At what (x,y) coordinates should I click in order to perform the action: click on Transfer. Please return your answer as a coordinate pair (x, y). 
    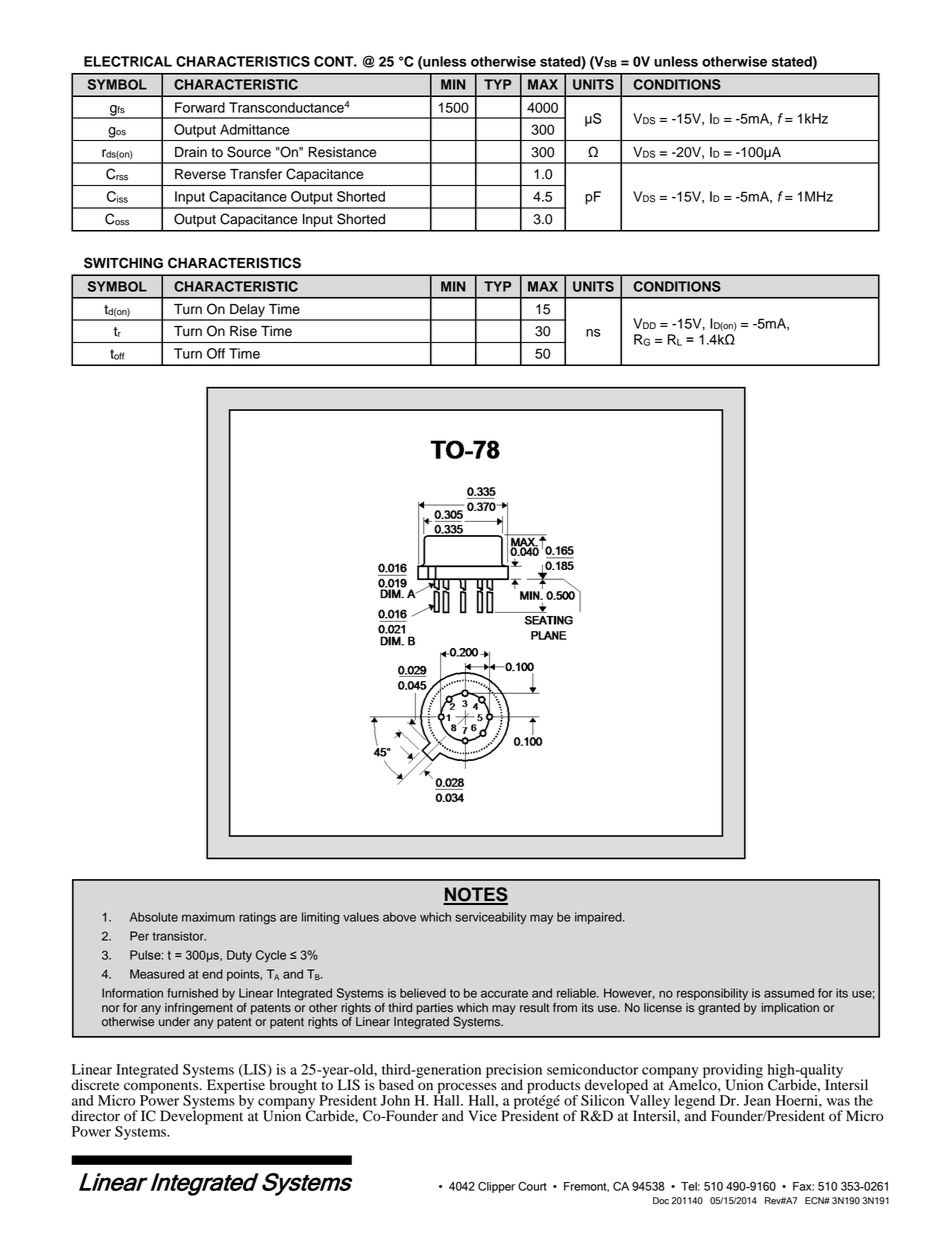
    Looking at the image, I should click on (256, 174).
